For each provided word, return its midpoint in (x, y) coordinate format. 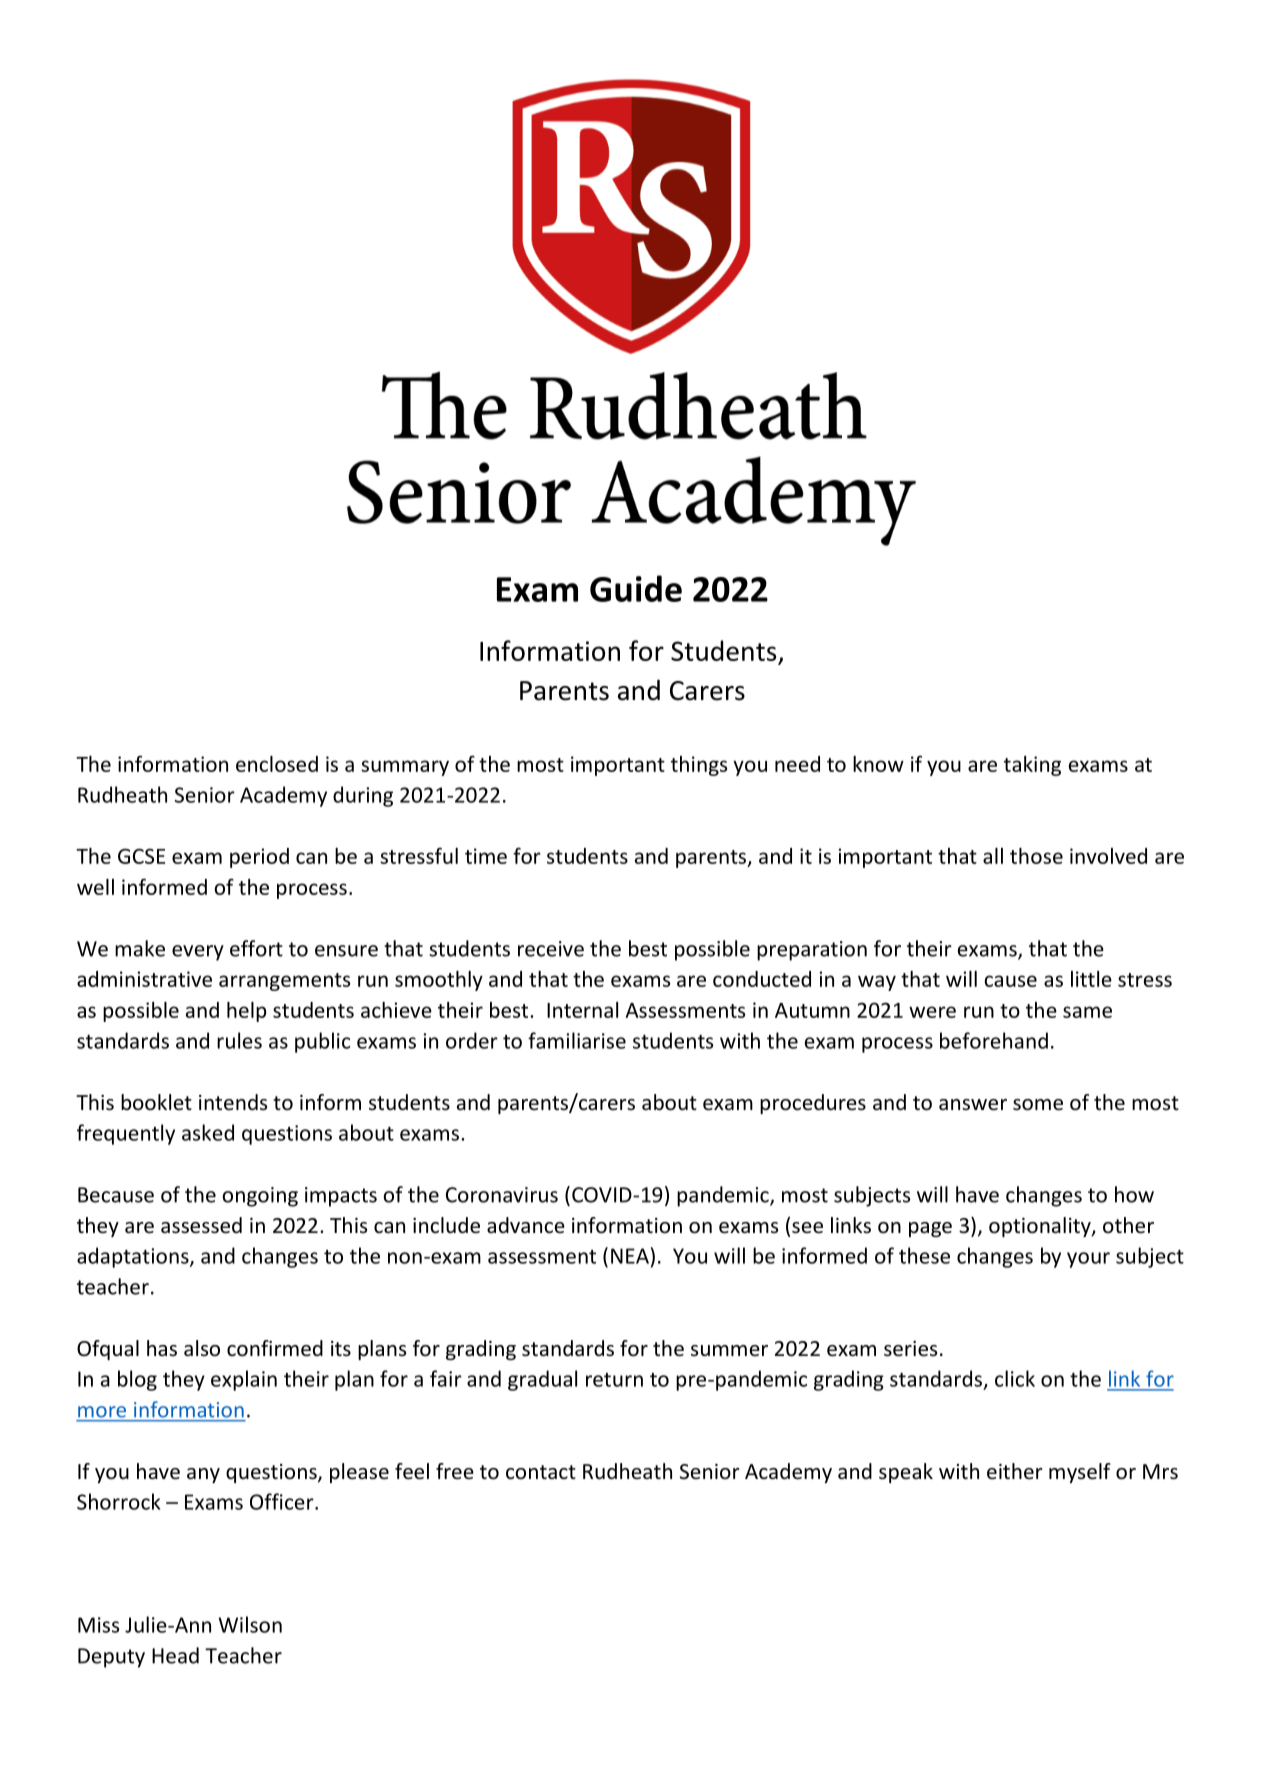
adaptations (134, 1257)
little (1091, 979)
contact (541, 1472)
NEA (630, 1256)
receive (551, 949)
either (1015, 1471)
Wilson (250, 1624)
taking (1032, 766)
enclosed (277, 764)
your (1088, 1260)
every (198, 953)
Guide (636, 588)
